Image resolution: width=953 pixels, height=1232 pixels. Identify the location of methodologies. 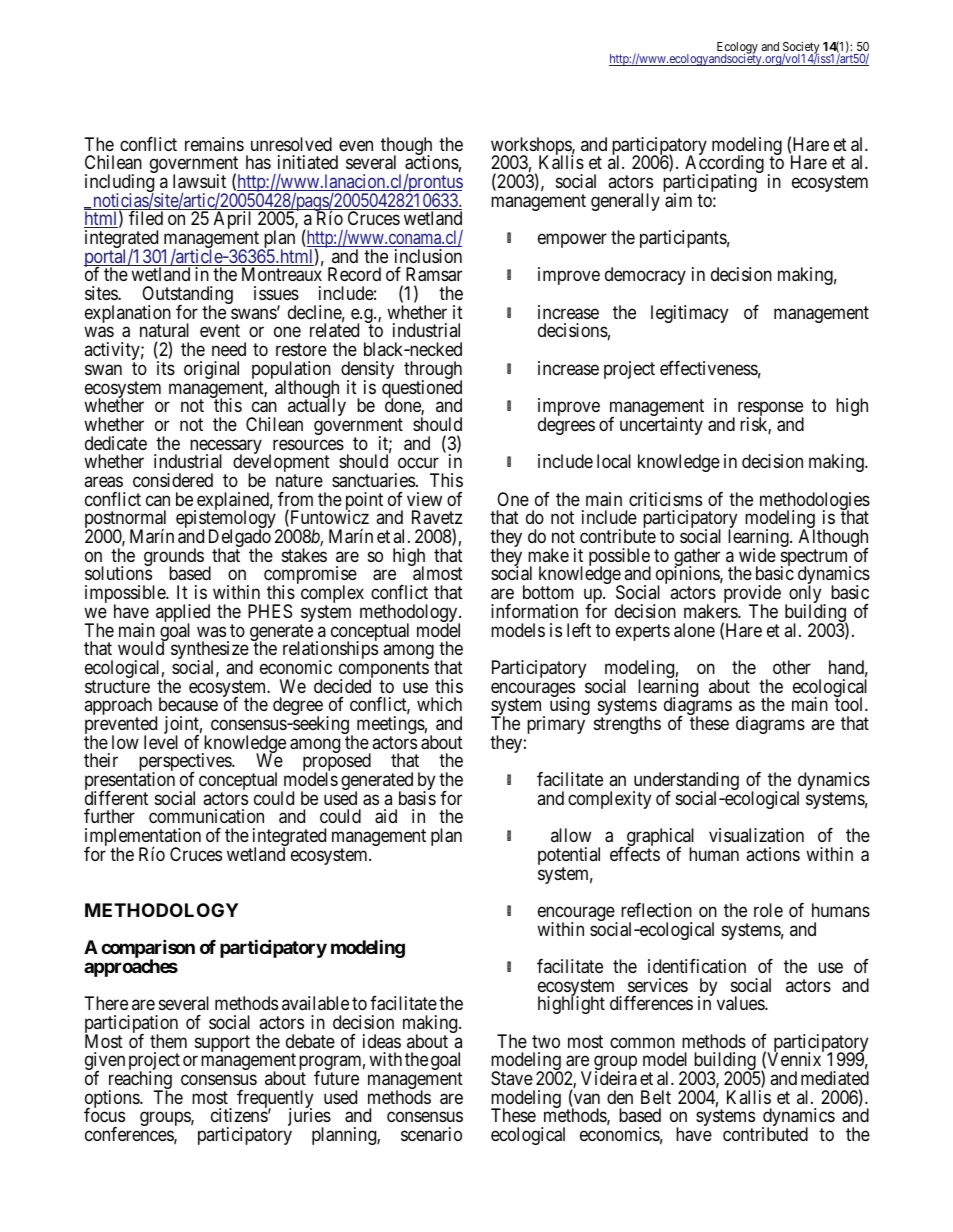
(815, 502).
